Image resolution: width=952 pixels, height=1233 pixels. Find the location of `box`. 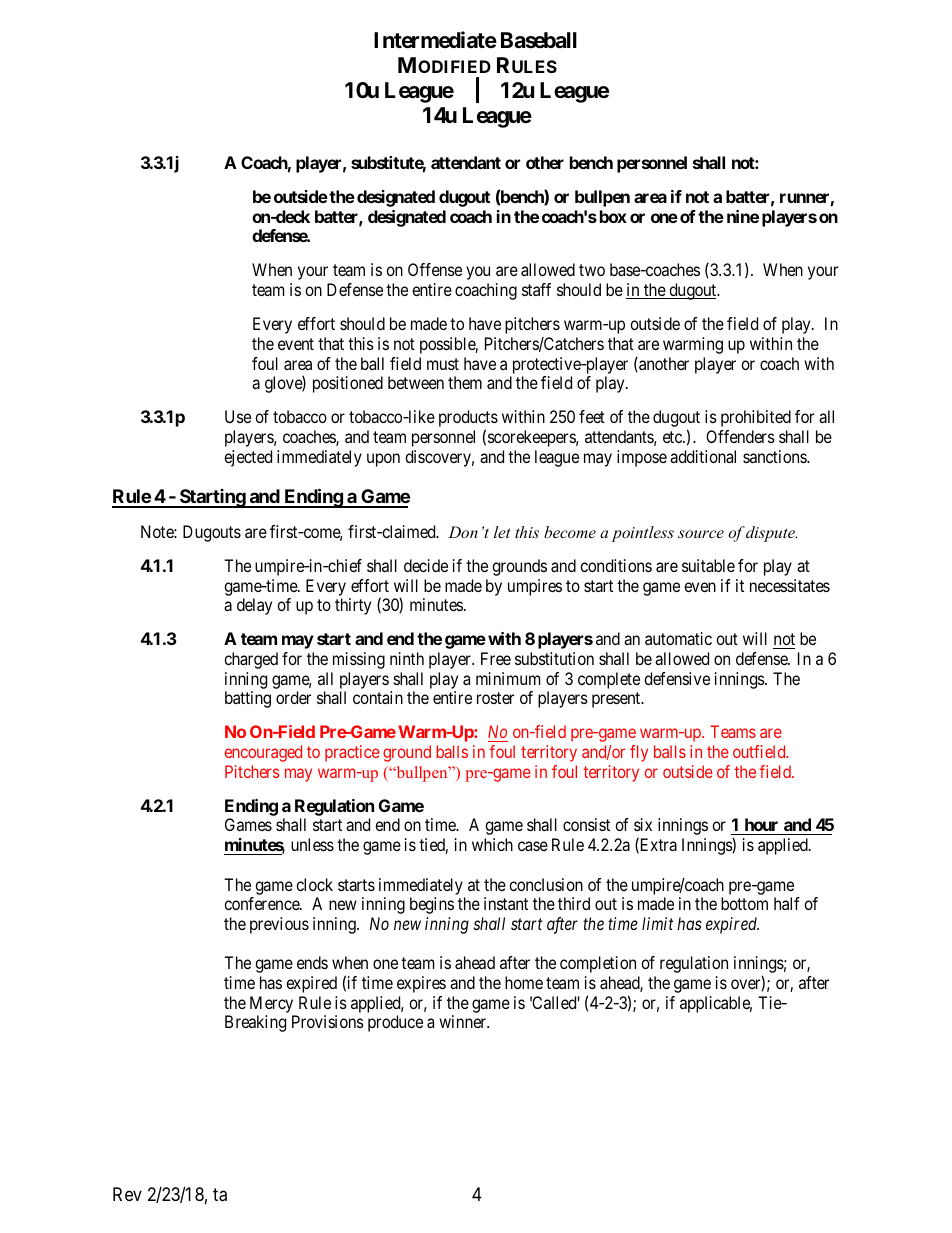

box is located at coordinates (613, 216).
